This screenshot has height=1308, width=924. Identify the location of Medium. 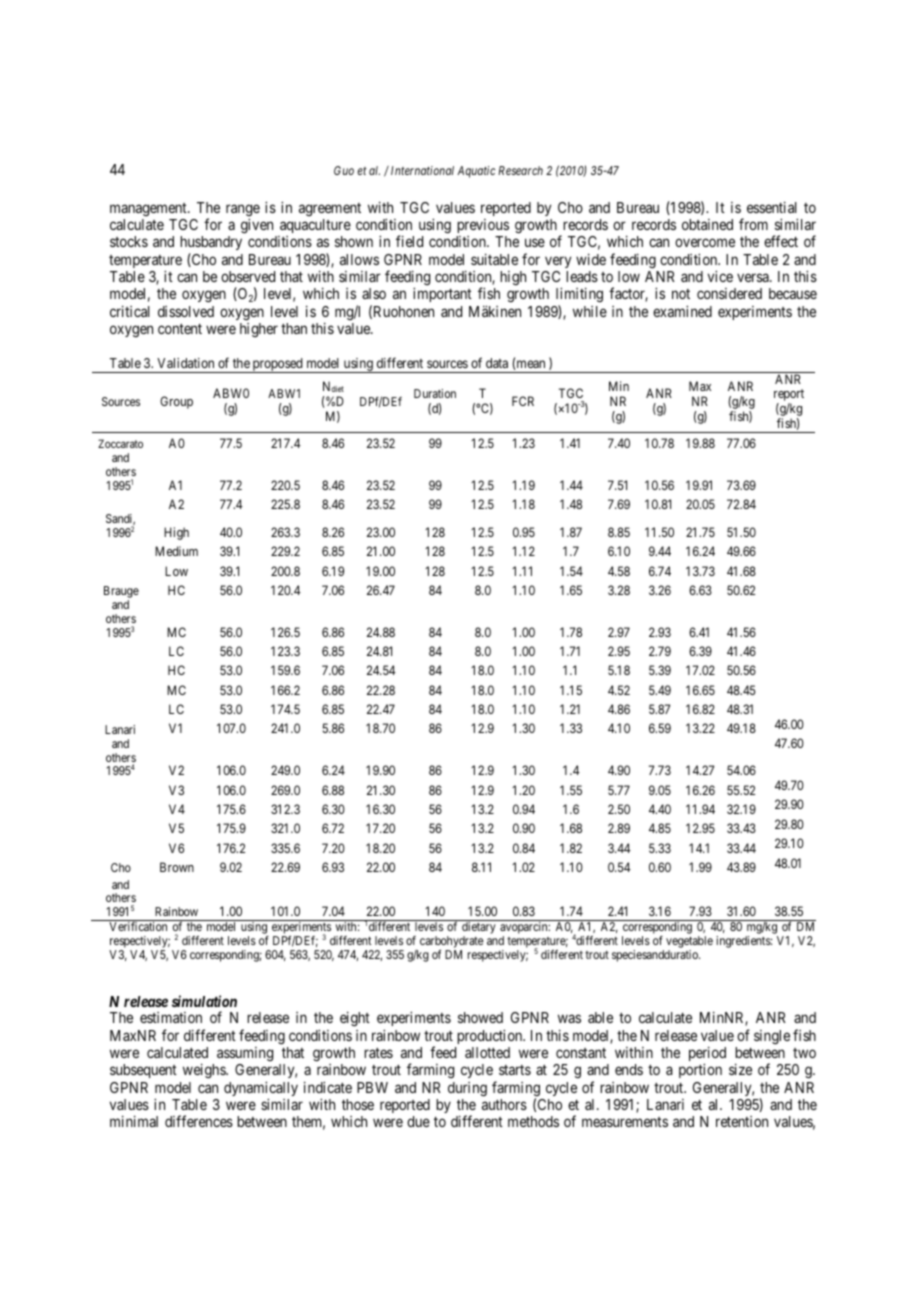
(176, 551).
